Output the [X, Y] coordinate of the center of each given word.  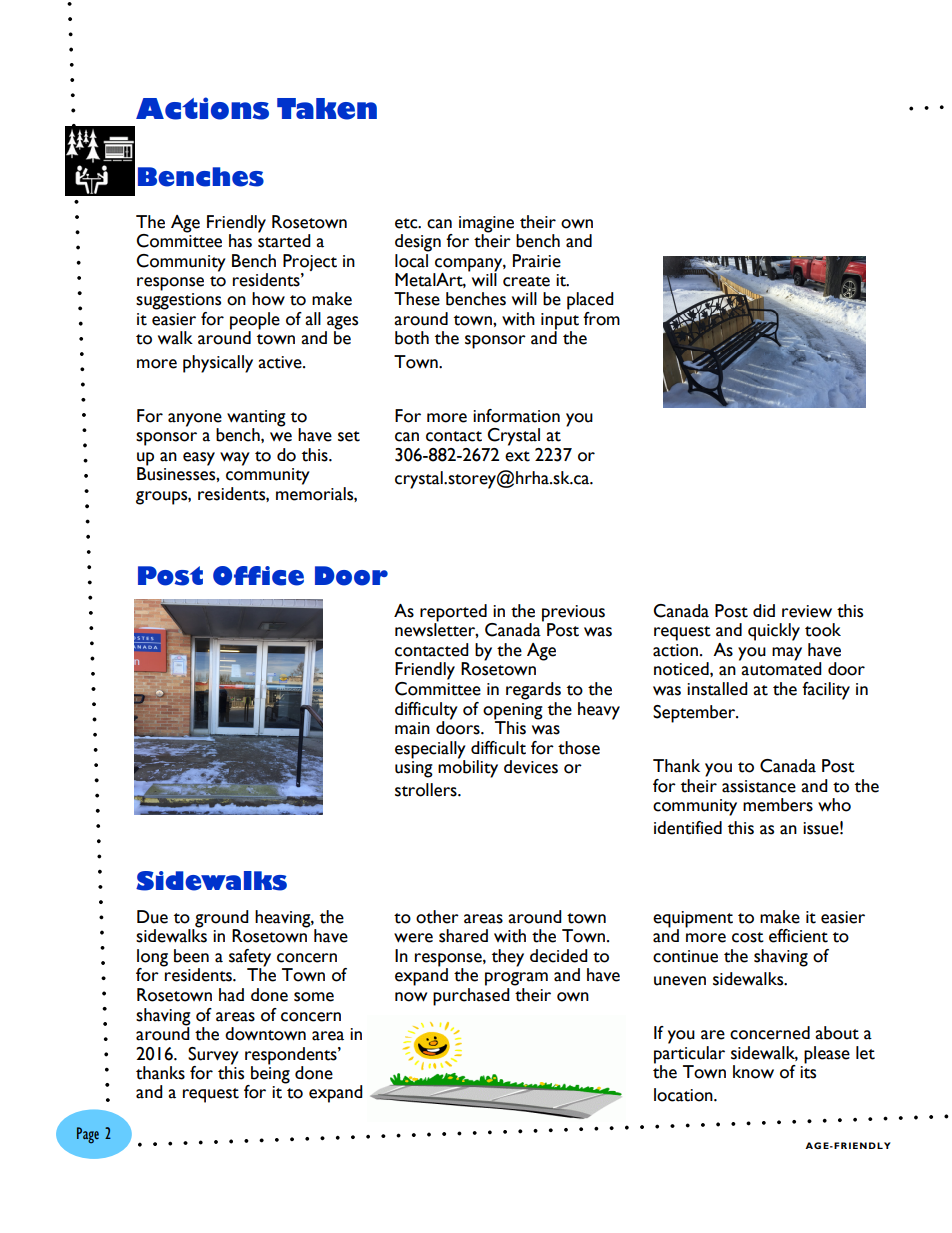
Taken [327, 109]
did [764, 610]
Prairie [537, 261]
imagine [486, 224]
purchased [471, 997]
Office [258, 576]
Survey [213, 1056]
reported [454, 614]
